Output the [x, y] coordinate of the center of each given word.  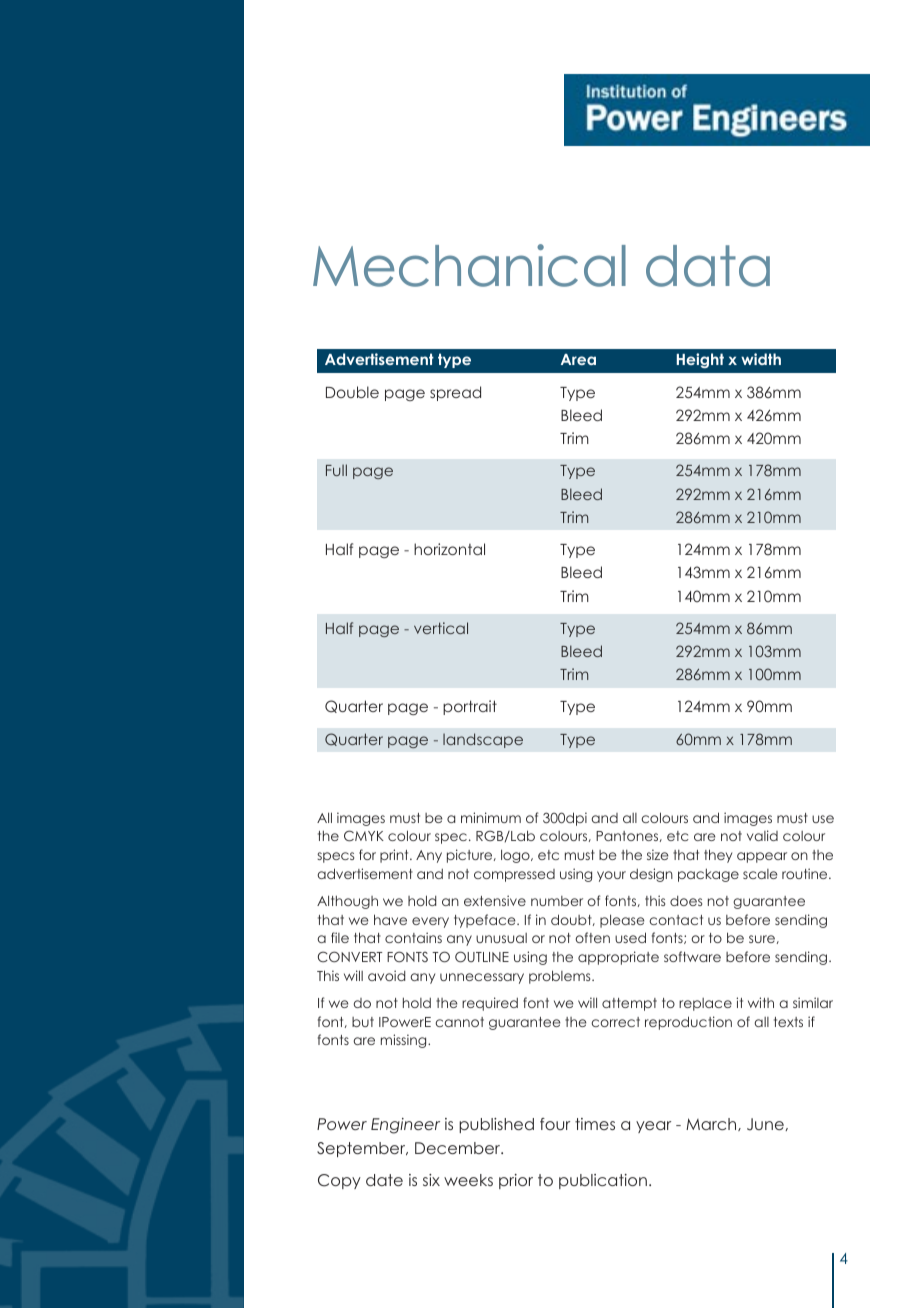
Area [578, 359]
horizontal [449, 549]
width [761, 359]
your [611, 876]
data [708, 266]
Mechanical [469, 265]
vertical [441, 628]
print [395, 856]
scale [760, 874]
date [384, 1180]
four [555, 1124]
